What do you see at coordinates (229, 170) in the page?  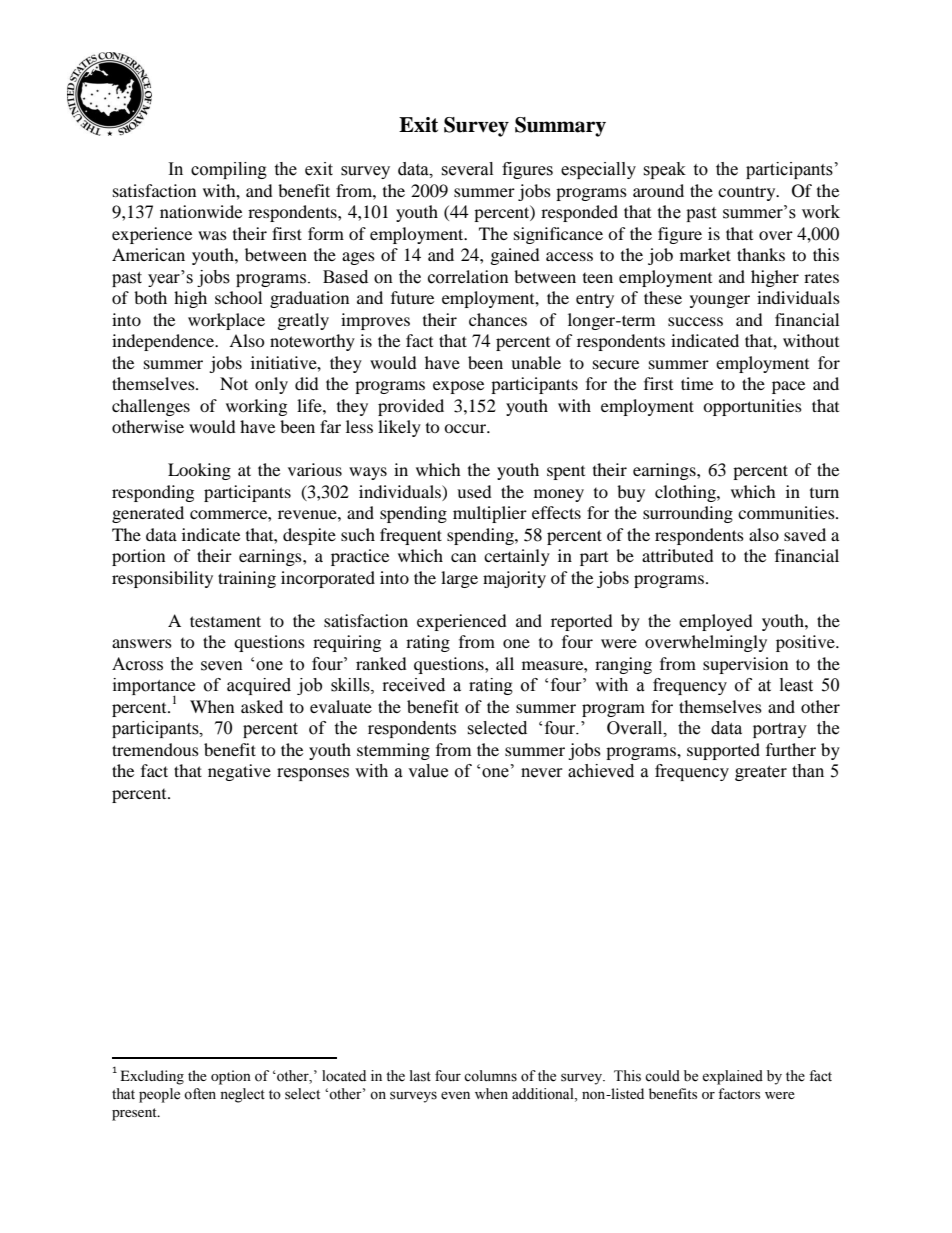 I see `compiling` at bounding box center [229, 170].
